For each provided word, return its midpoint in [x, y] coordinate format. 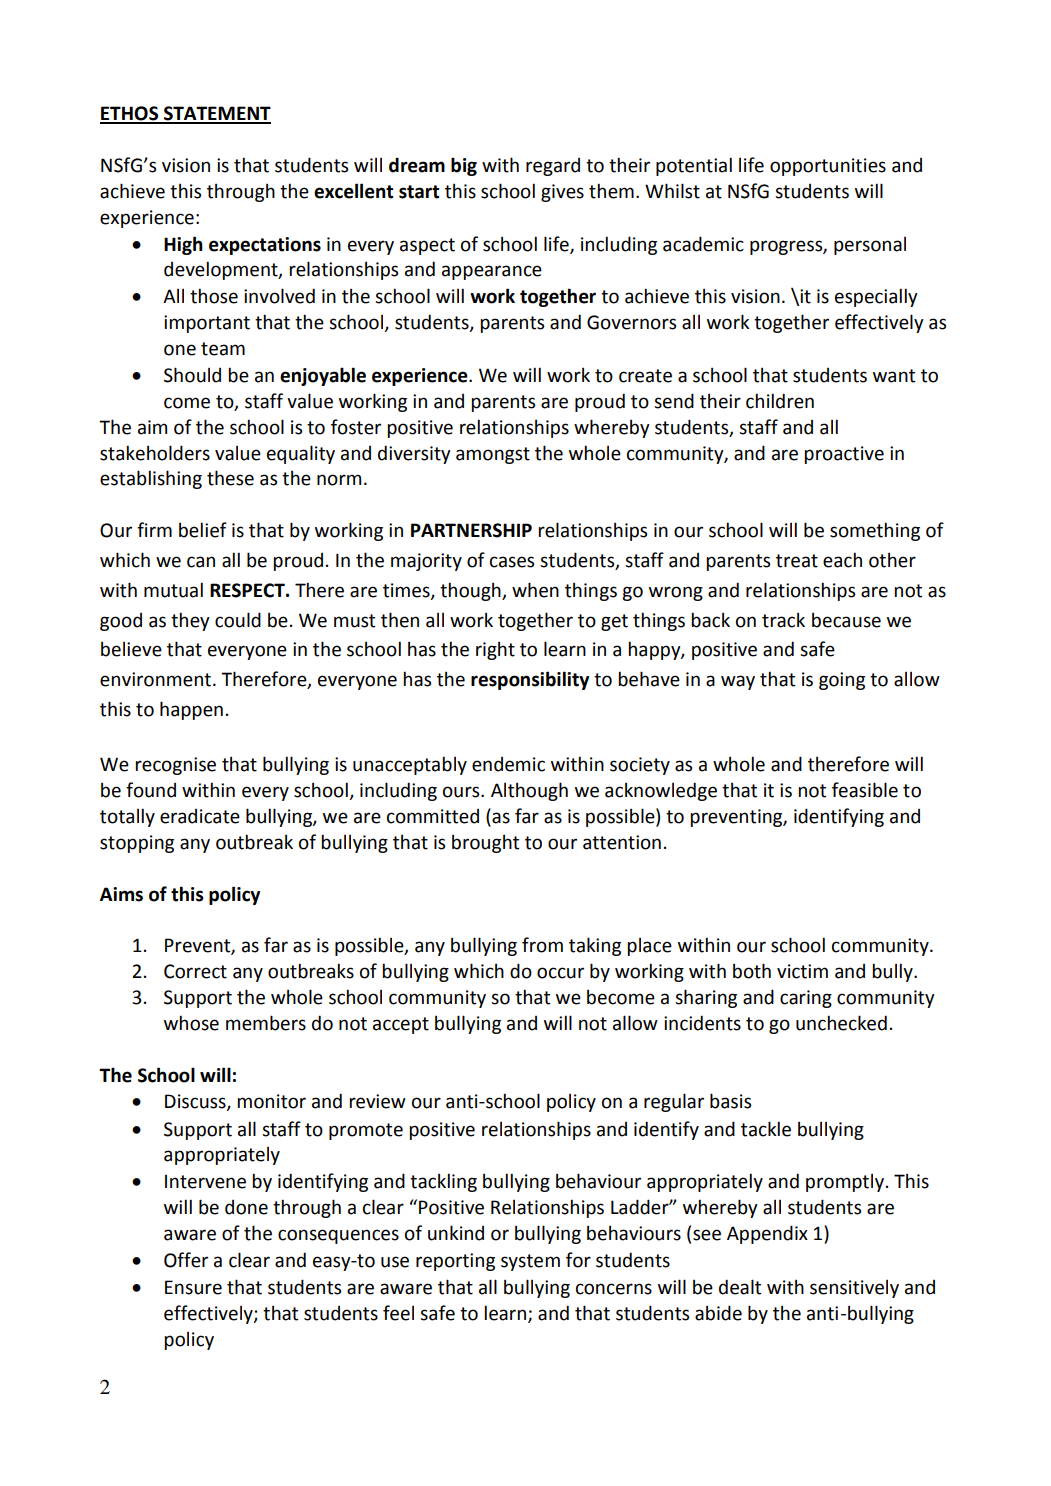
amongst [493, 455]
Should [192, 375]
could [238, 620]
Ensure [193, 1287]
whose [191, 1023]
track [783, 620]
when [535, 590]
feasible [865, 790]
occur [560, 973]
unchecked [841, 1023]
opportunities [828, 167]
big [464, 166]
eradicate [200, 816]
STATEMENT [216, 114]
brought [485, 844]
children [780, 401]
